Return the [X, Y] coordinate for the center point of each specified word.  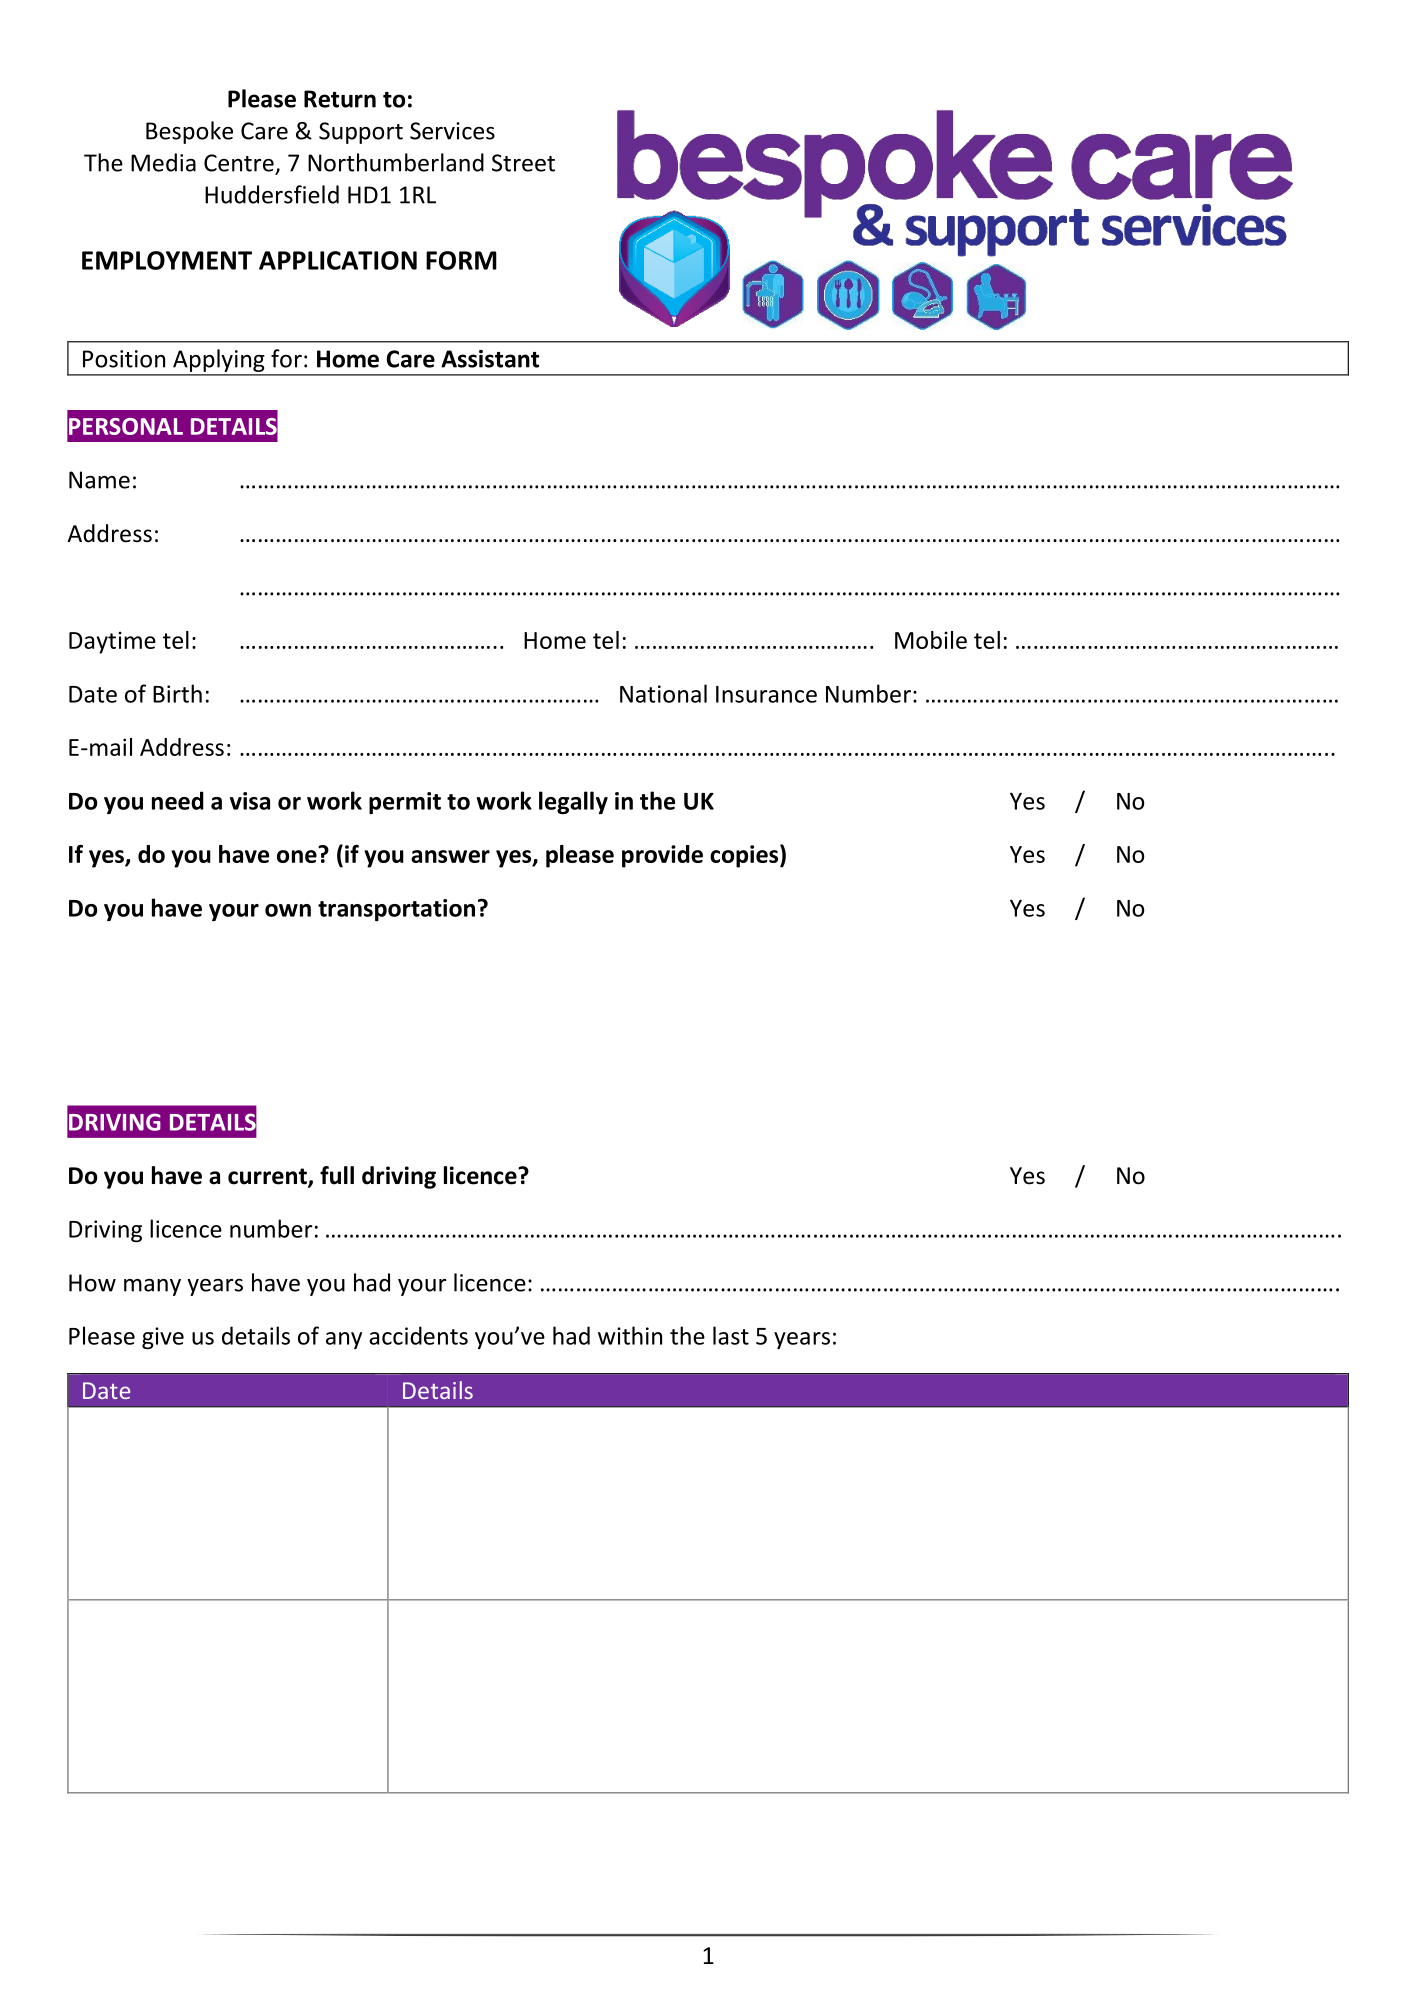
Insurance [766, 694]
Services [452, 131]
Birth [177, 693]
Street [523, 163]
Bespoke [189, 132]
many [152, 1287]
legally [573, 802]
